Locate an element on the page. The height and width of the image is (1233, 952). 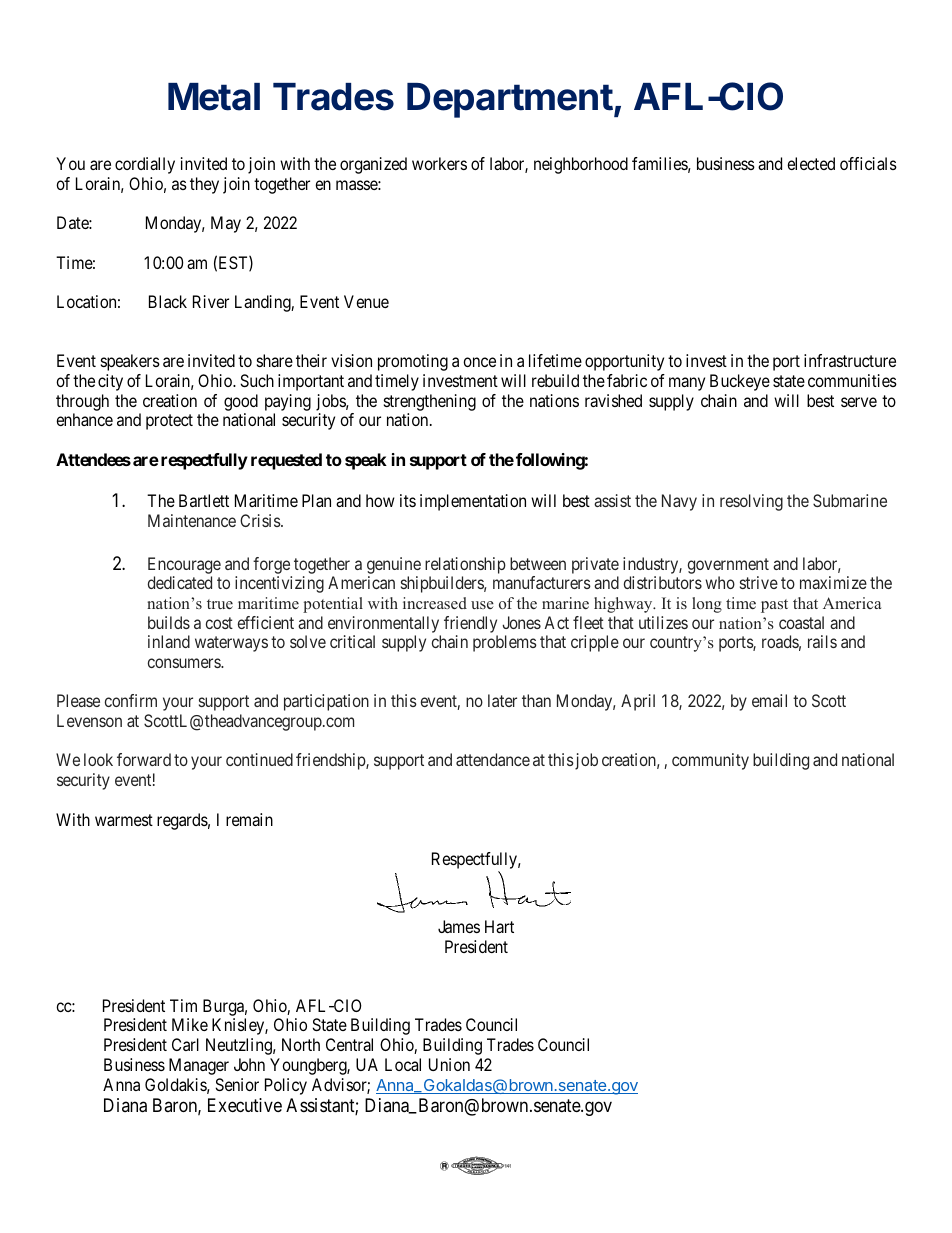
elected is located at coordinates (811, 163).
